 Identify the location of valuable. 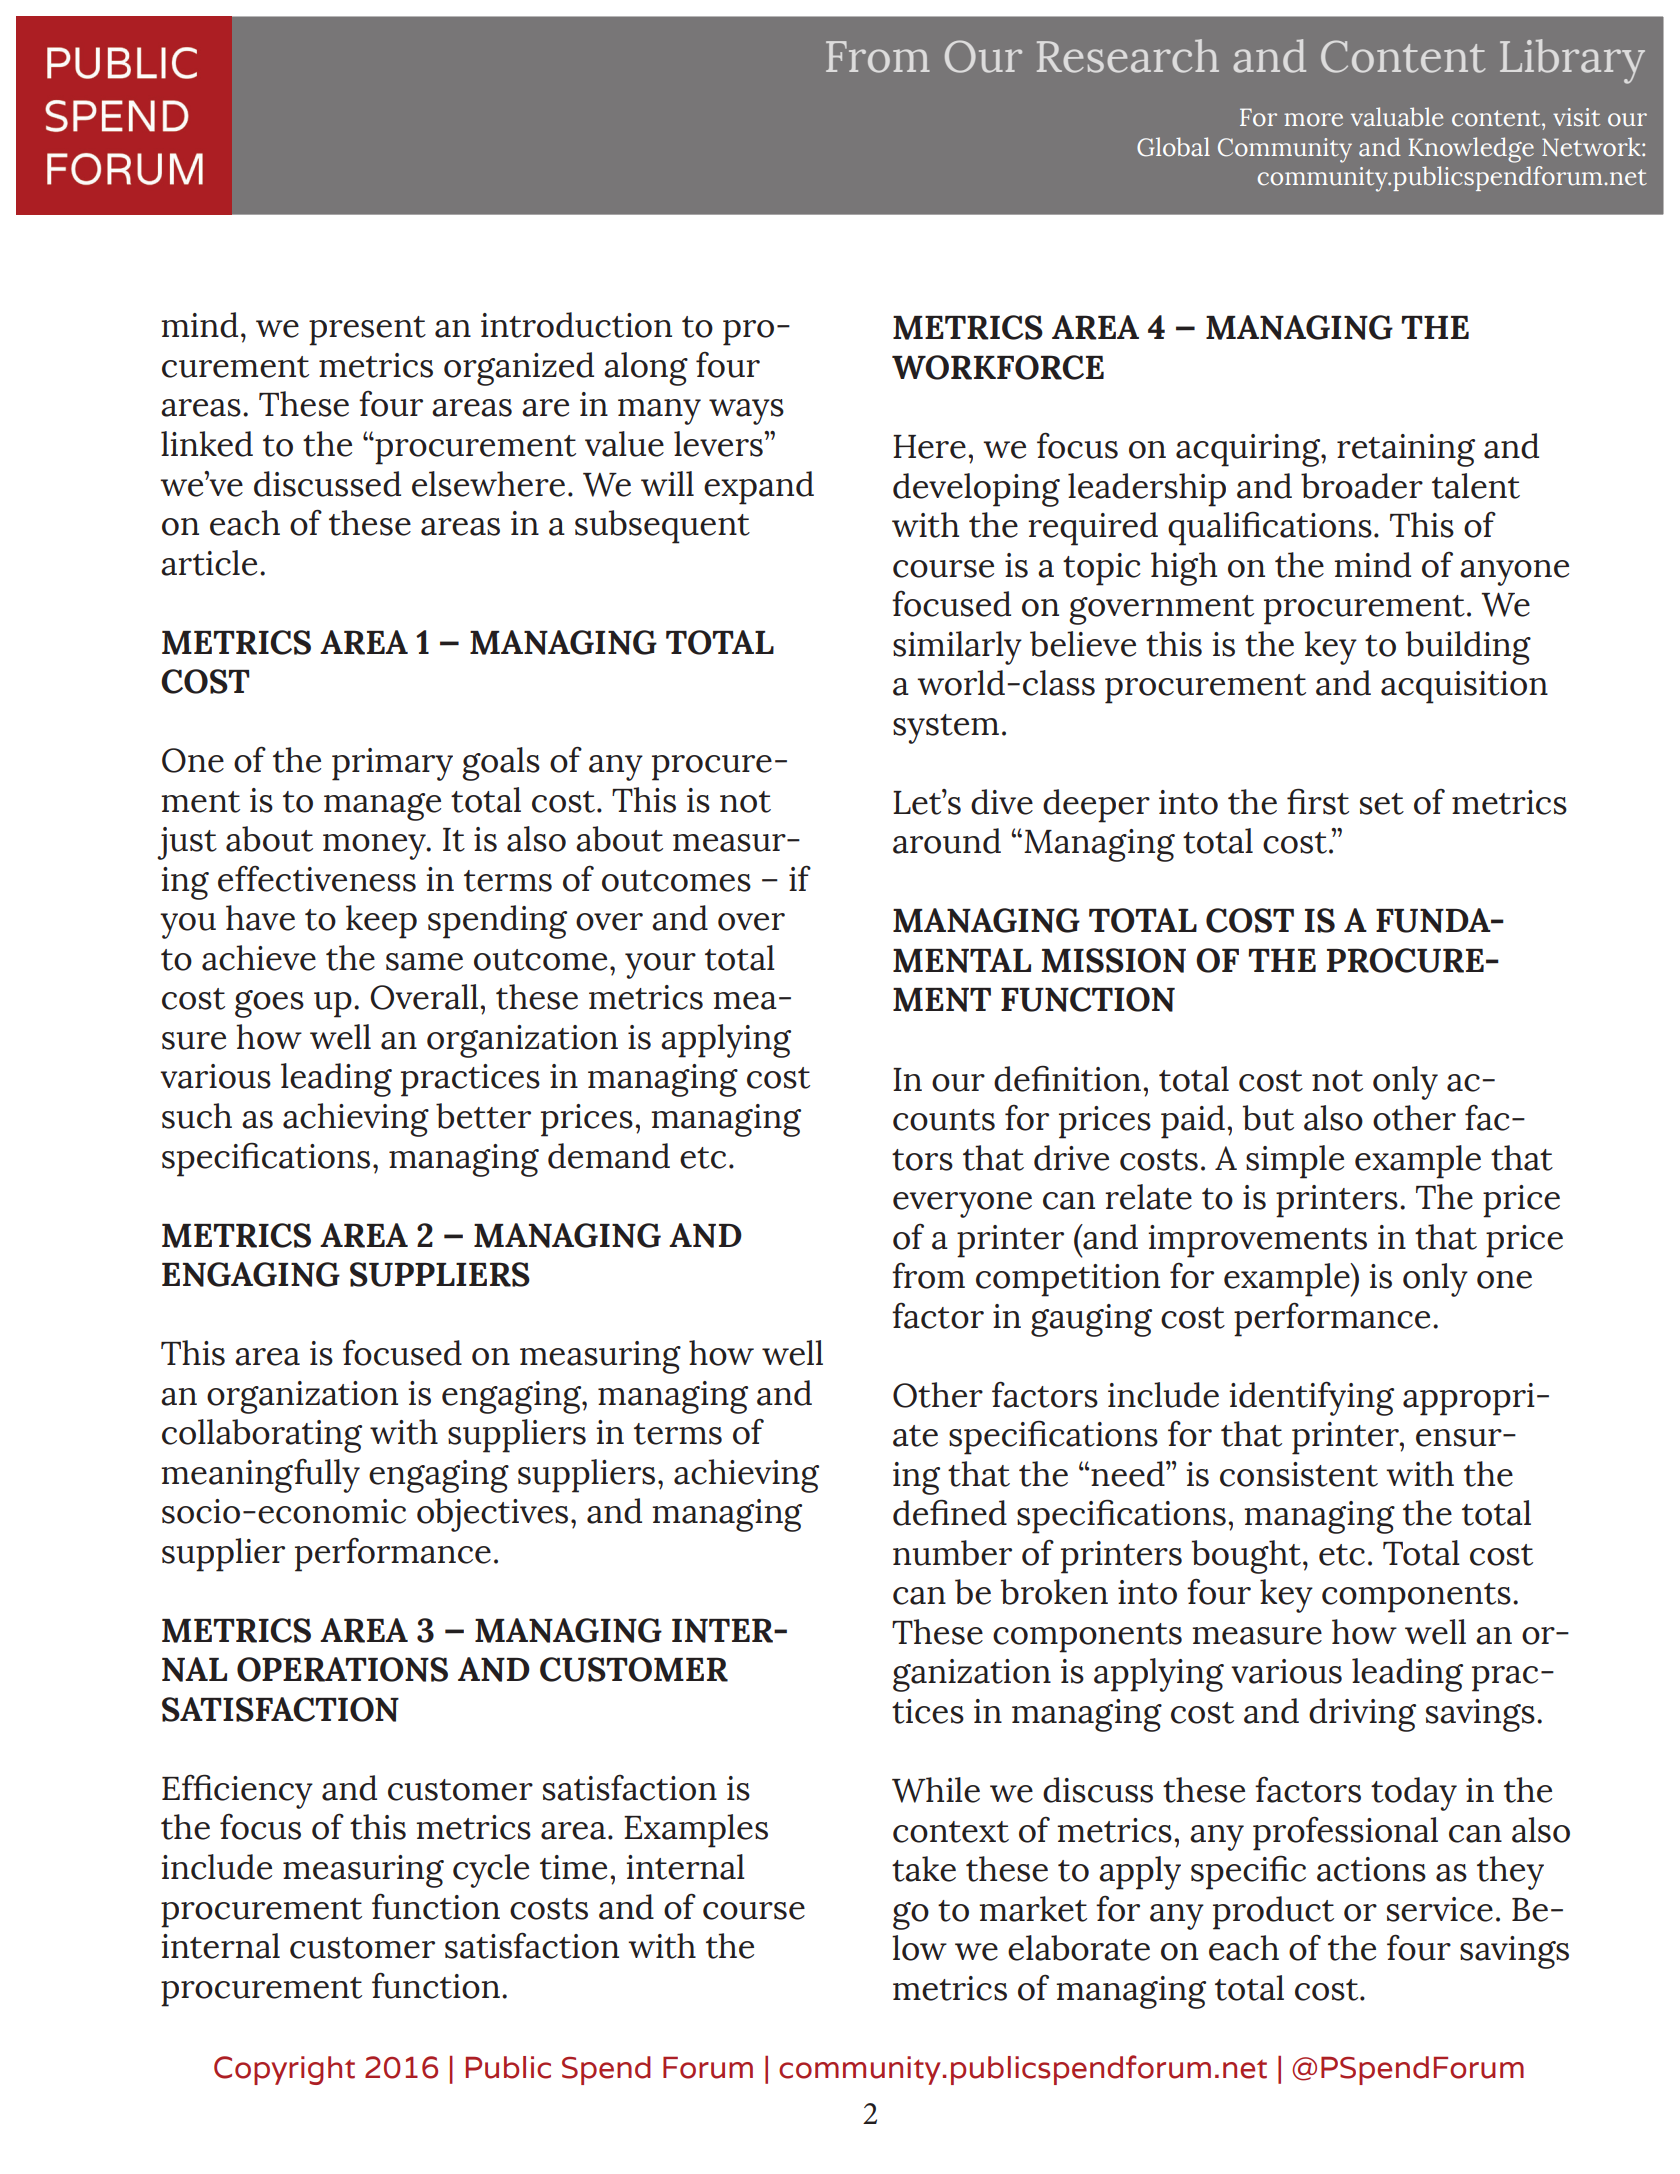
(1397, 117).
